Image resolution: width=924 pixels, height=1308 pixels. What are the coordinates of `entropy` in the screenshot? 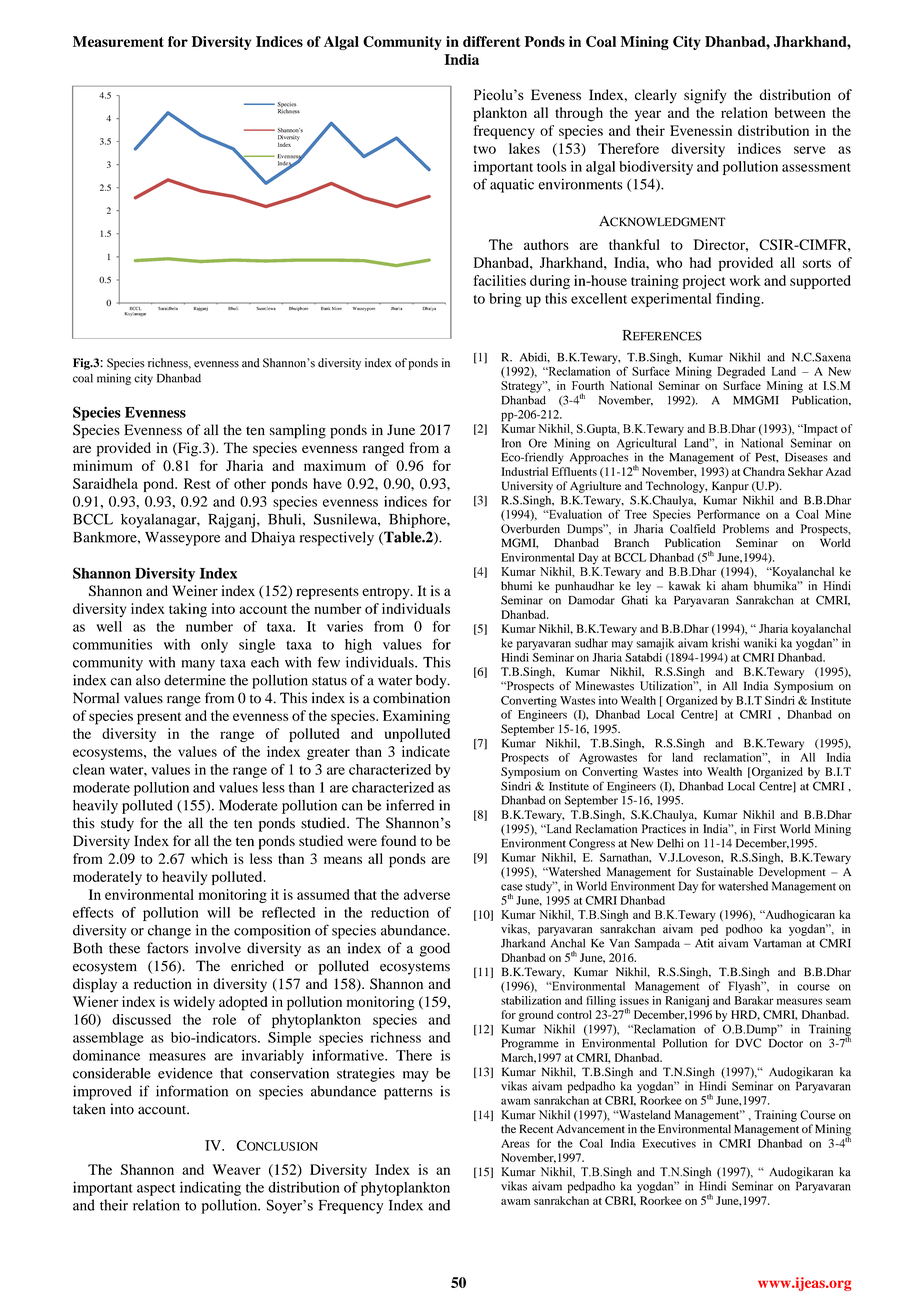 It's located at (387, 593).
